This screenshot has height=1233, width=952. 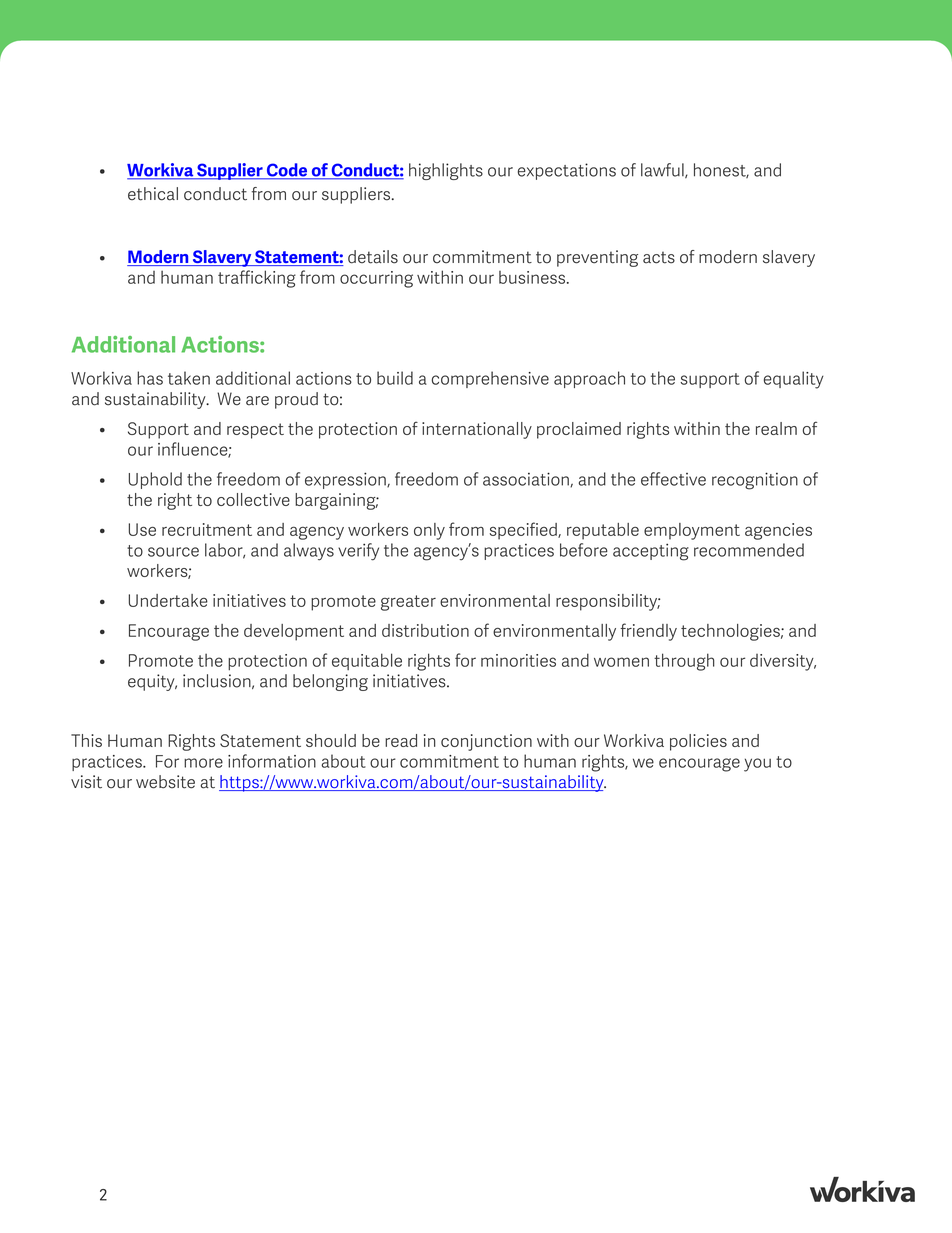 I want to click on read, so click(x=401, y=740).
